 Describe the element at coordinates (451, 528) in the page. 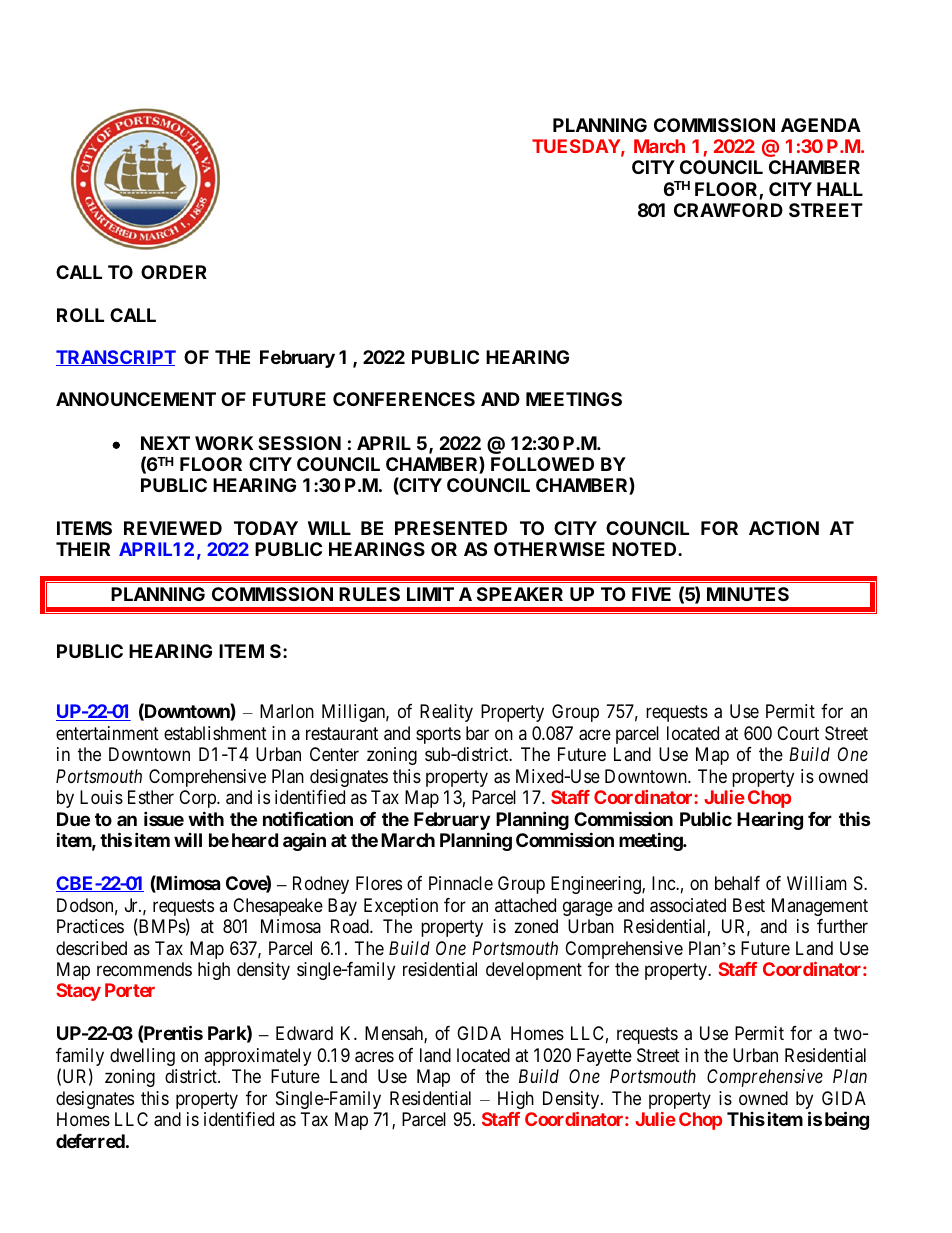

I see `PRESENTED` at that location.
